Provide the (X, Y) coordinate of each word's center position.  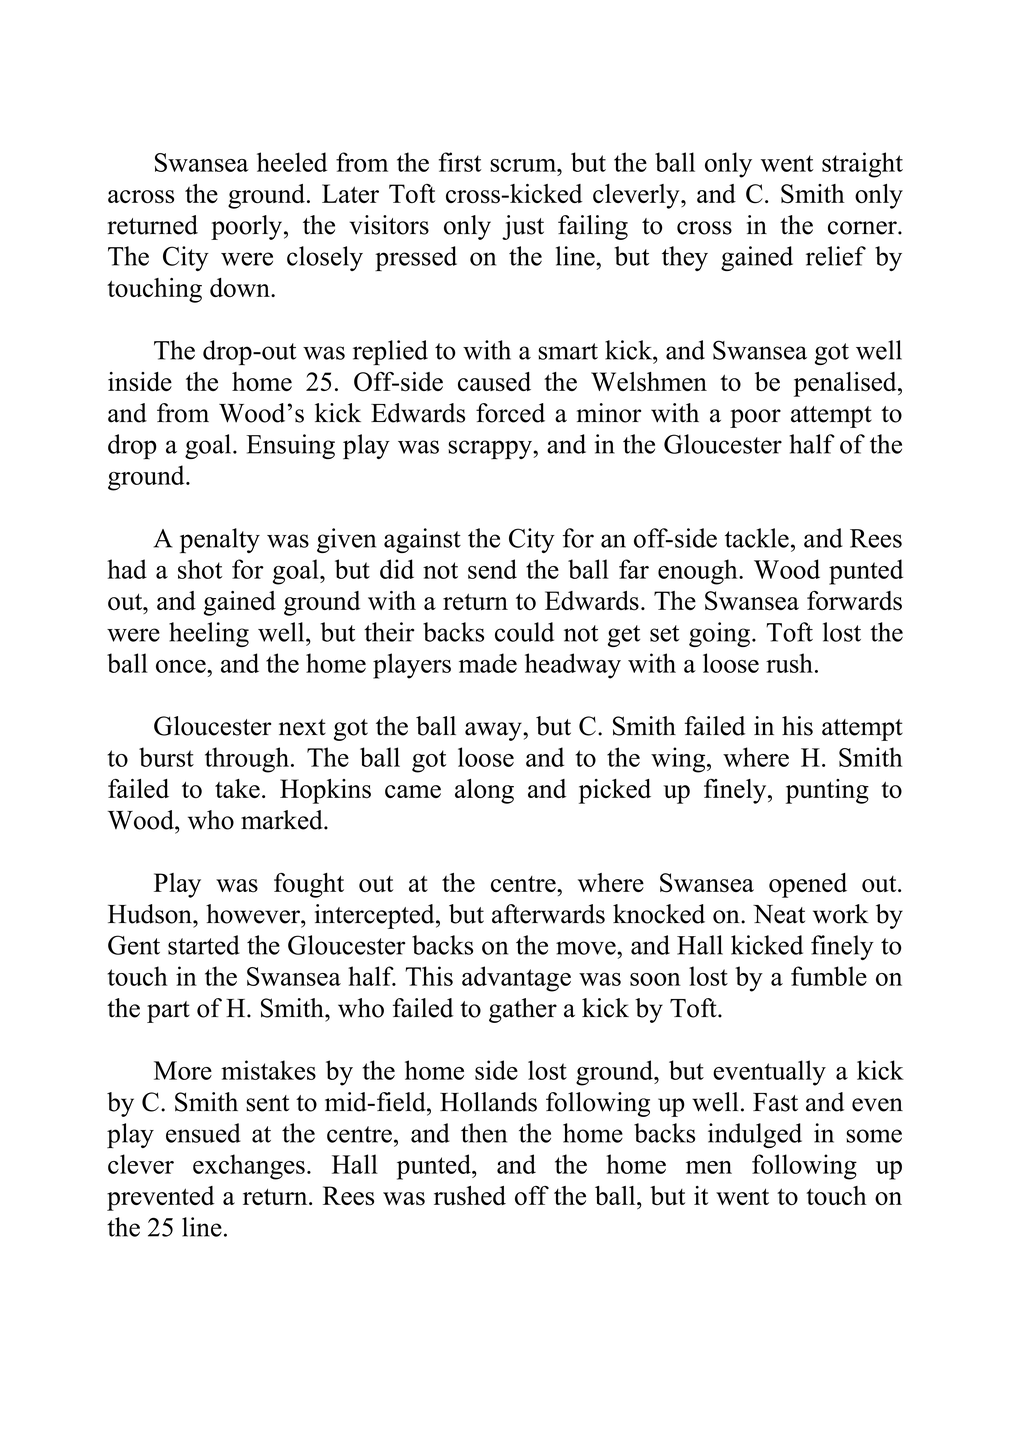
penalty (220, 541)
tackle (757, 538)
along (484, 791)
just (523, 227)
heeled (292, 162)
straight (862, 165)
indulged (755, 1135)
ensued (203, 1133)
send (492, 569)
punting (827, 791)
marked (283, 820)
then (484, 1133)
